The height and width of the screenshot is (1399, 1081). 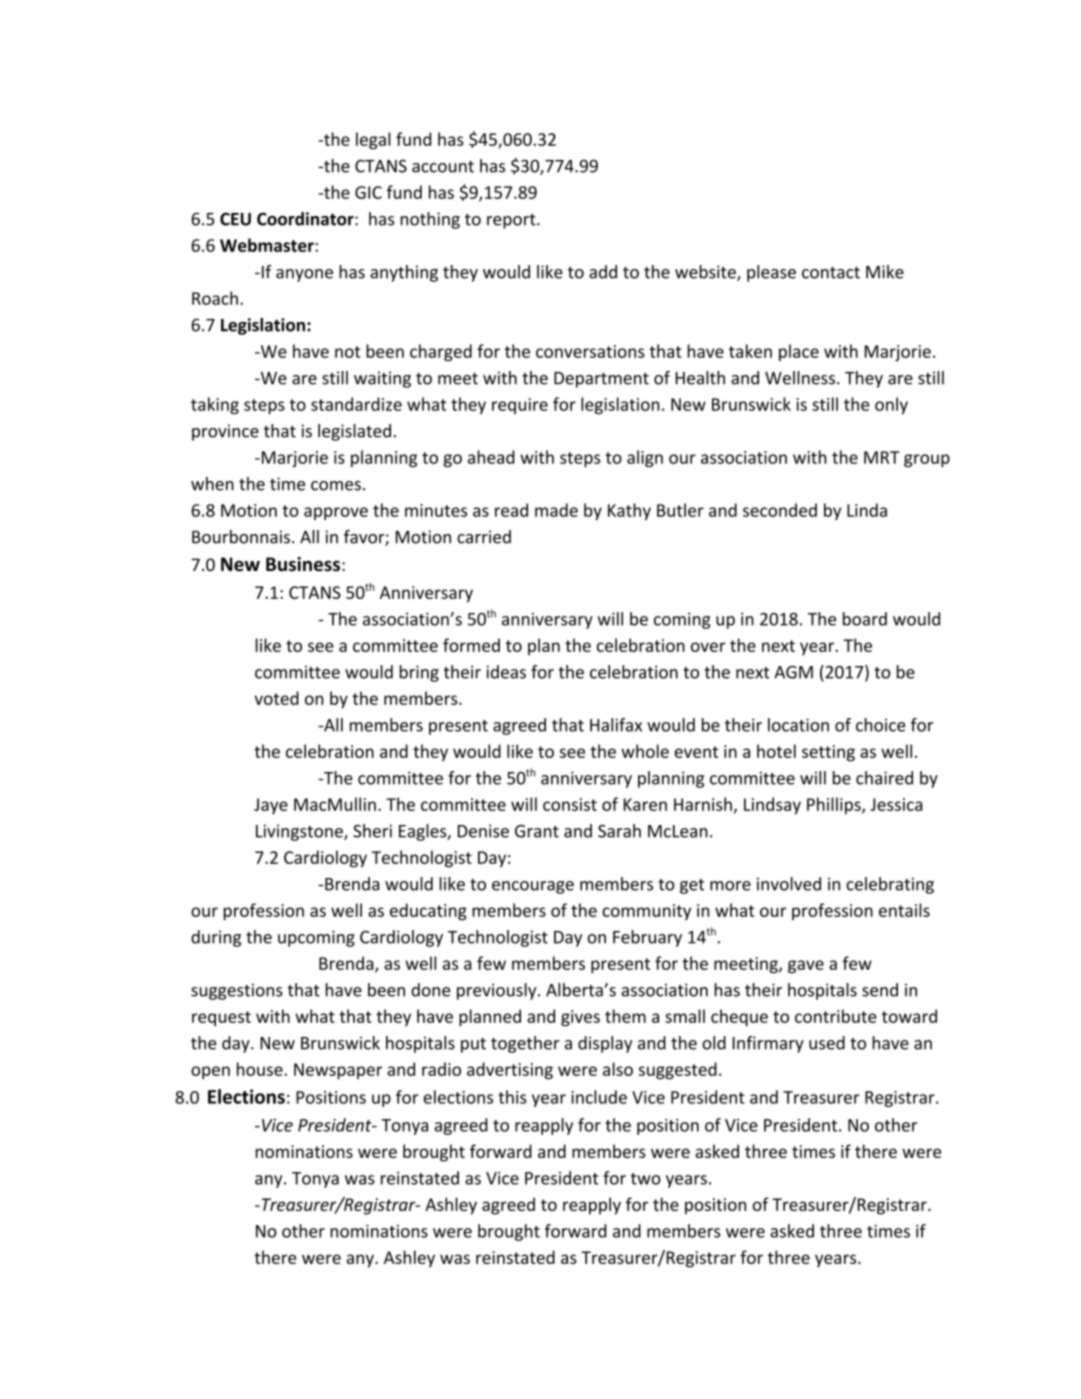 I want to click on report, so click(x=512, y=221).
